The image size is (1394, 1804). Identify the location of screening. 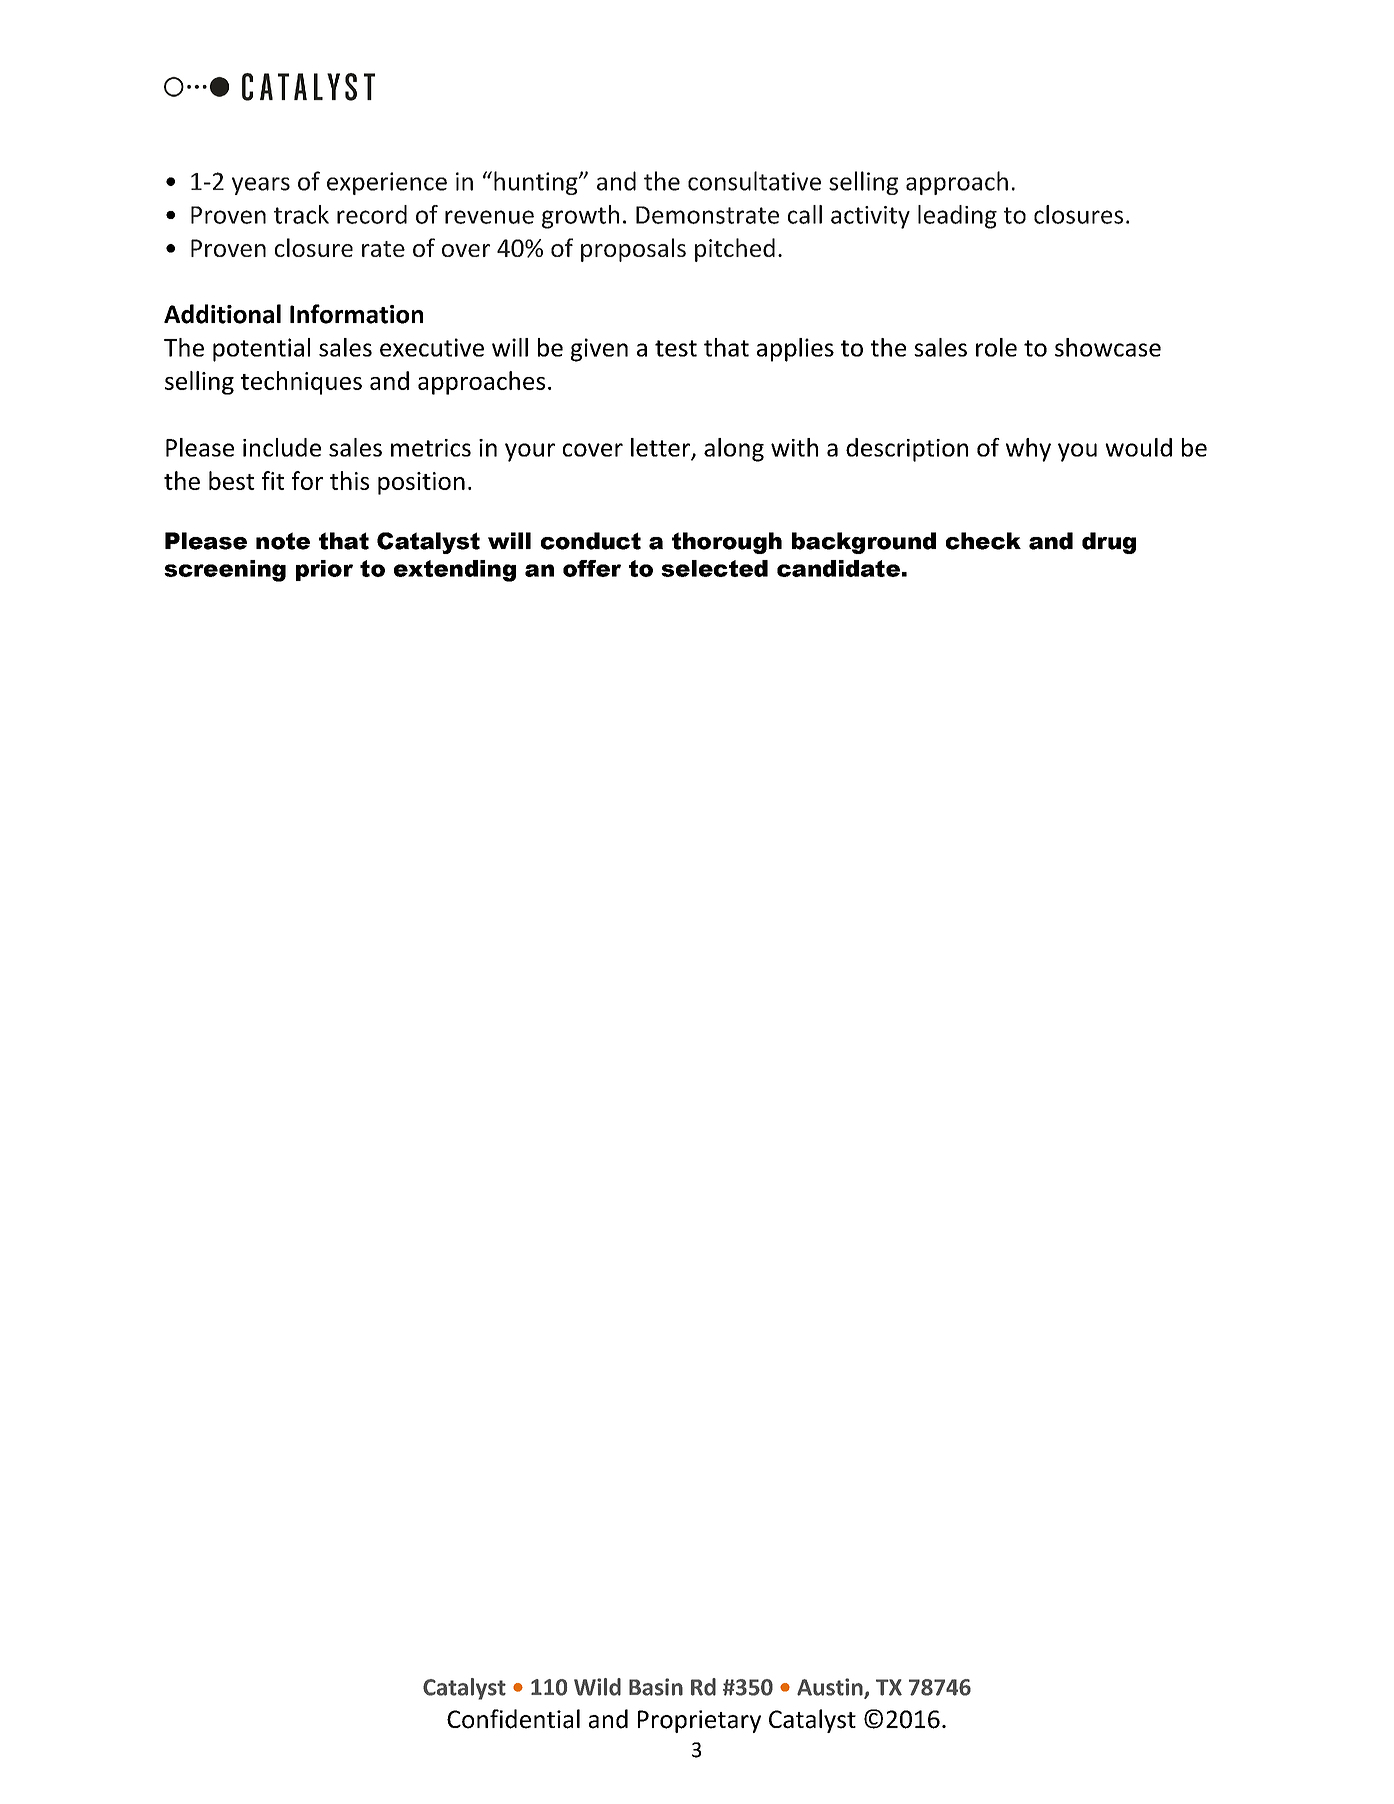
(225, 571).
